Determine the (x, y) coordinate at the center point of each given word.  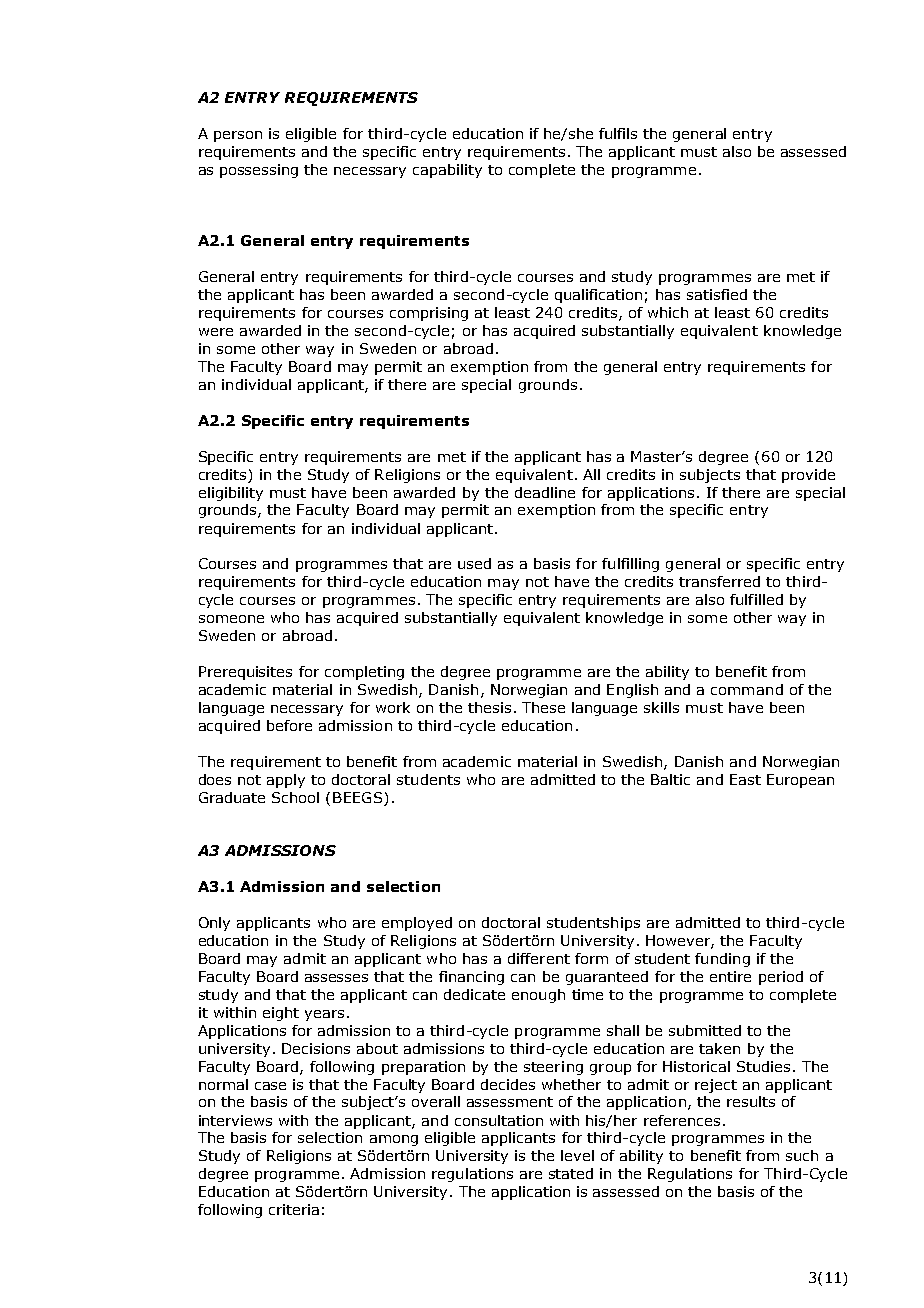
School (295, 797)
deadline (545, 492)
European (800, 781)
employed (417, 924)
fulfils (618, 133)
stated (571, 1173)
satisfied (717, 294)
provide (808, 476)
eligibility (231, 494)
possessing (259, 171)
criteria (294, 1209)
